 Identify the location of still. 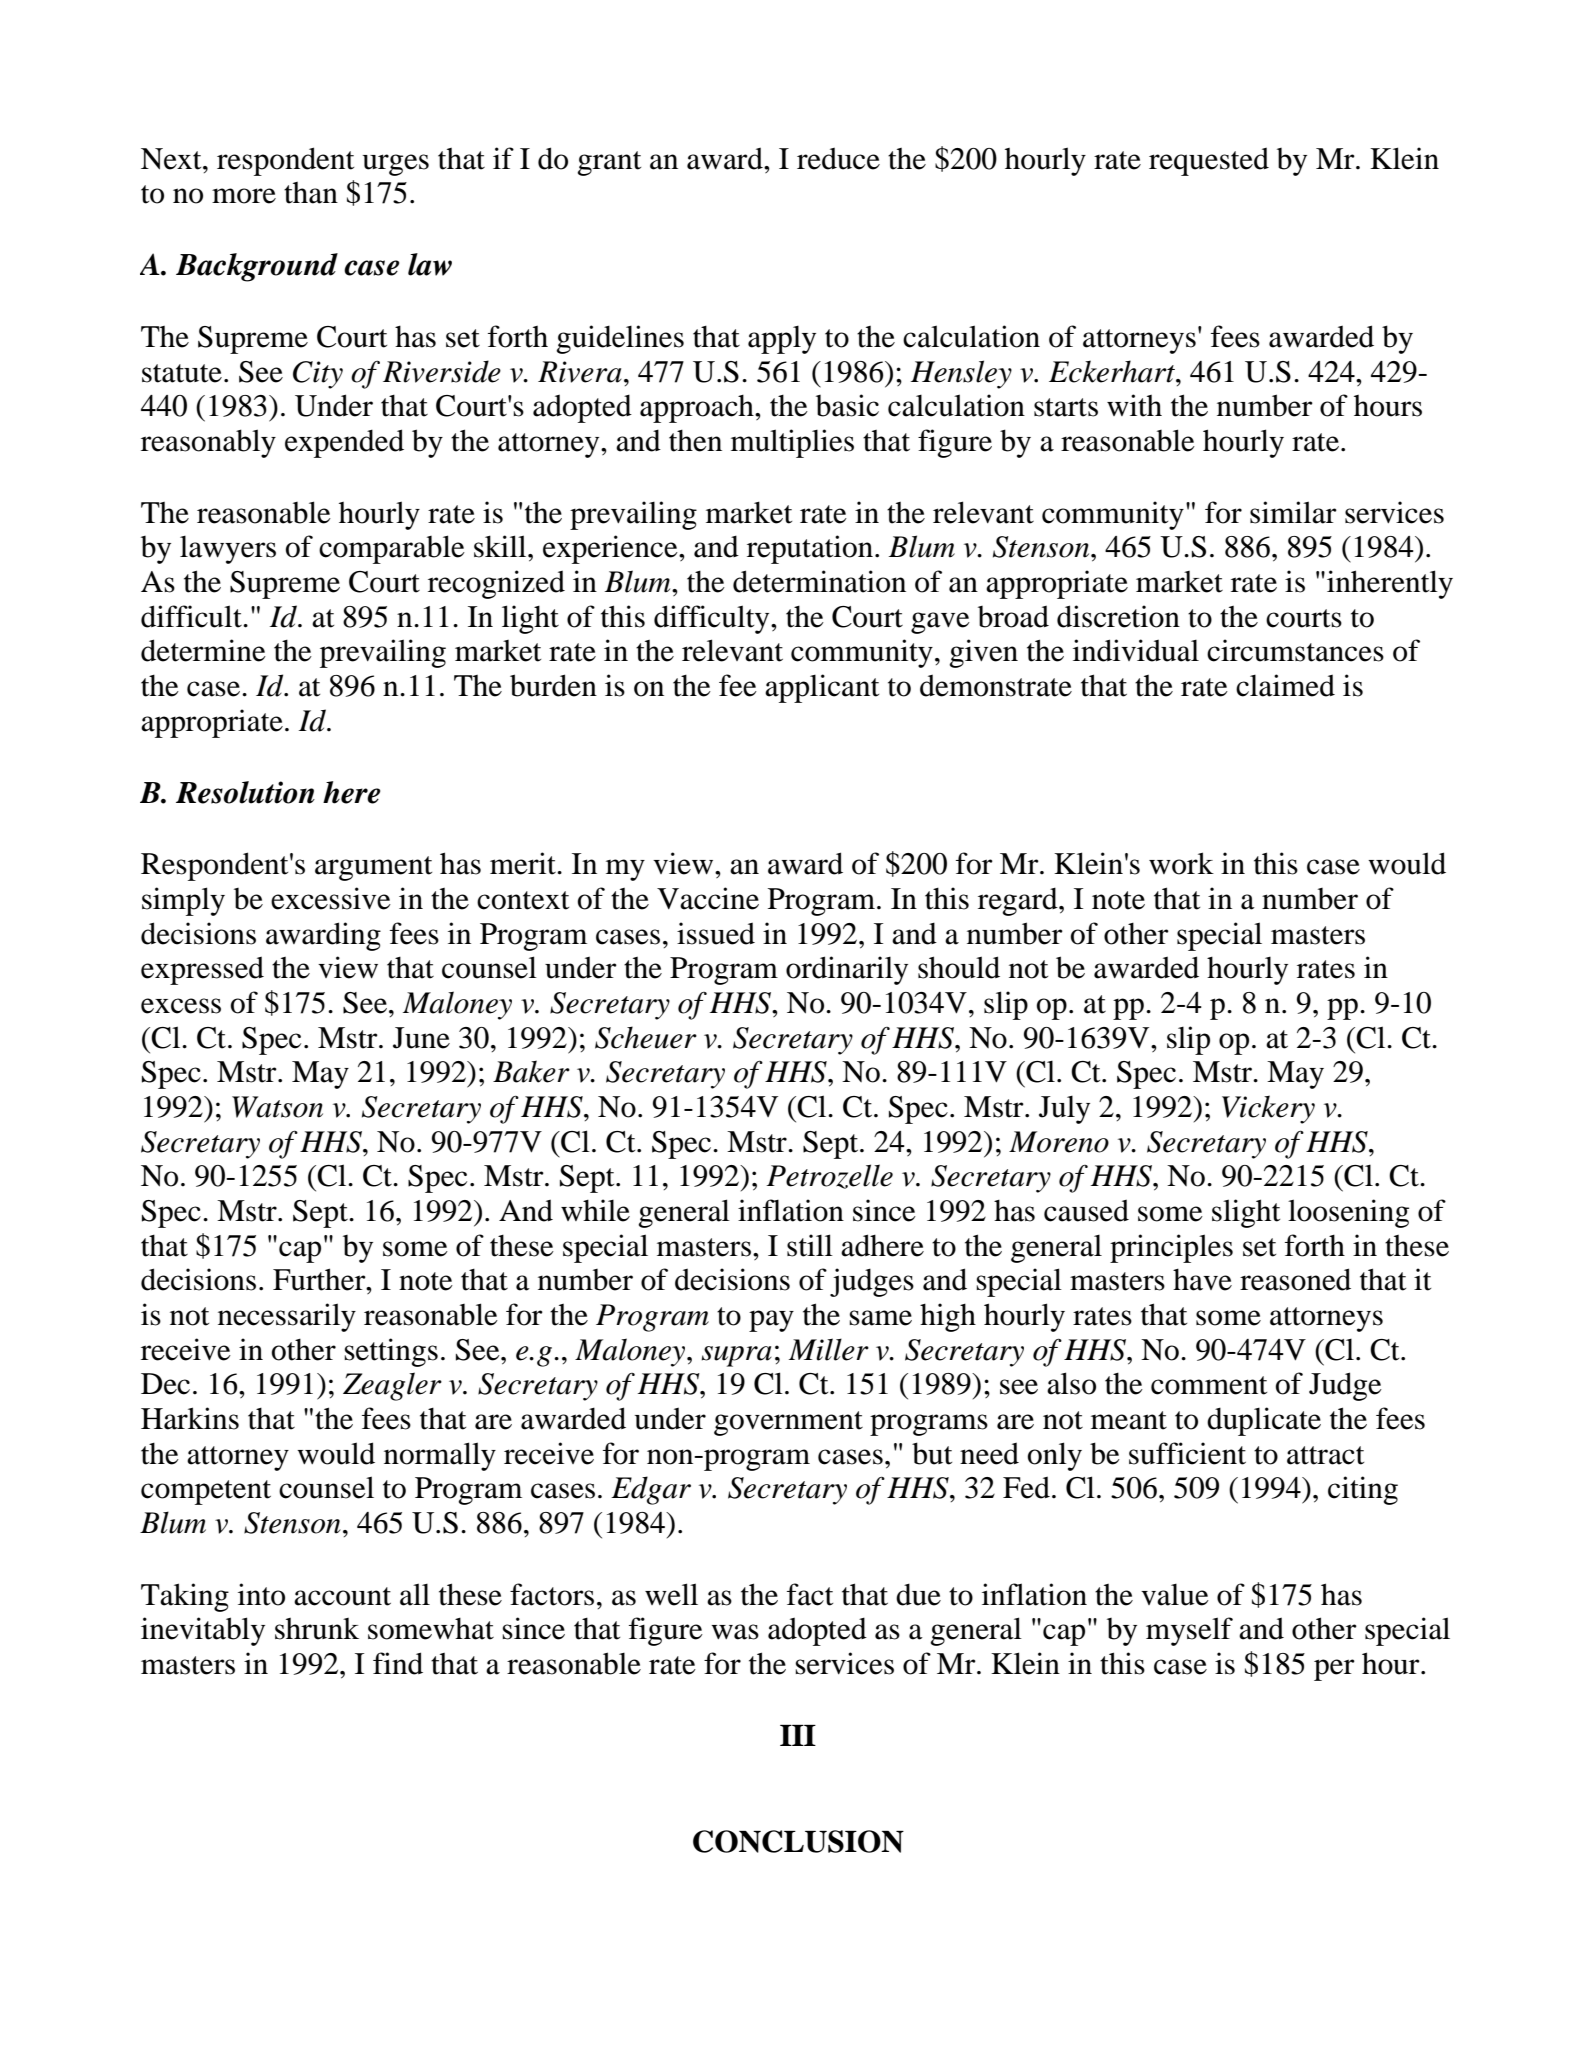
(810, 1245).
